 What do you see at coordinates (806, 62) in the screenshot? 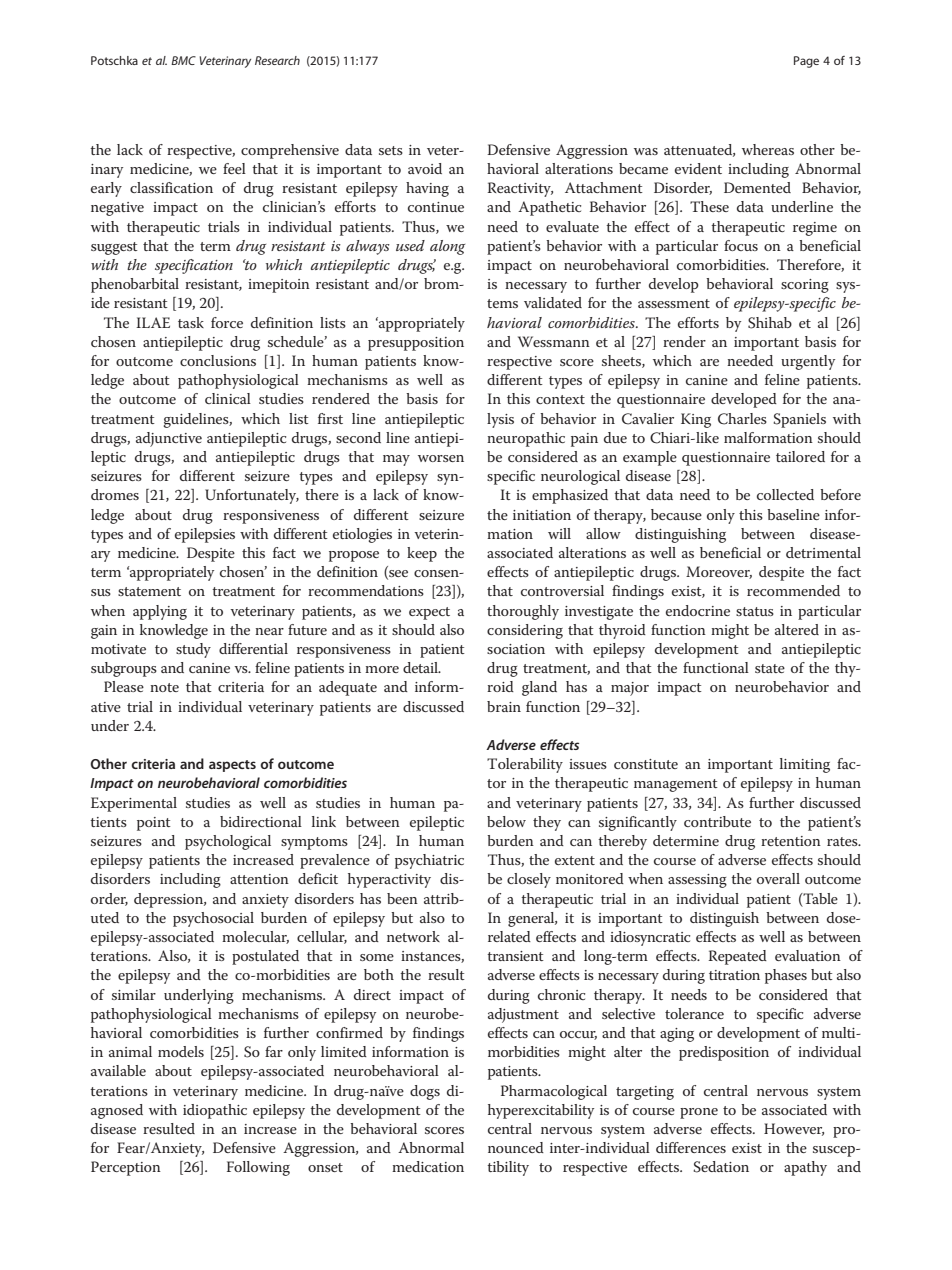
I see `Page` at bounding box center [806, 62].
